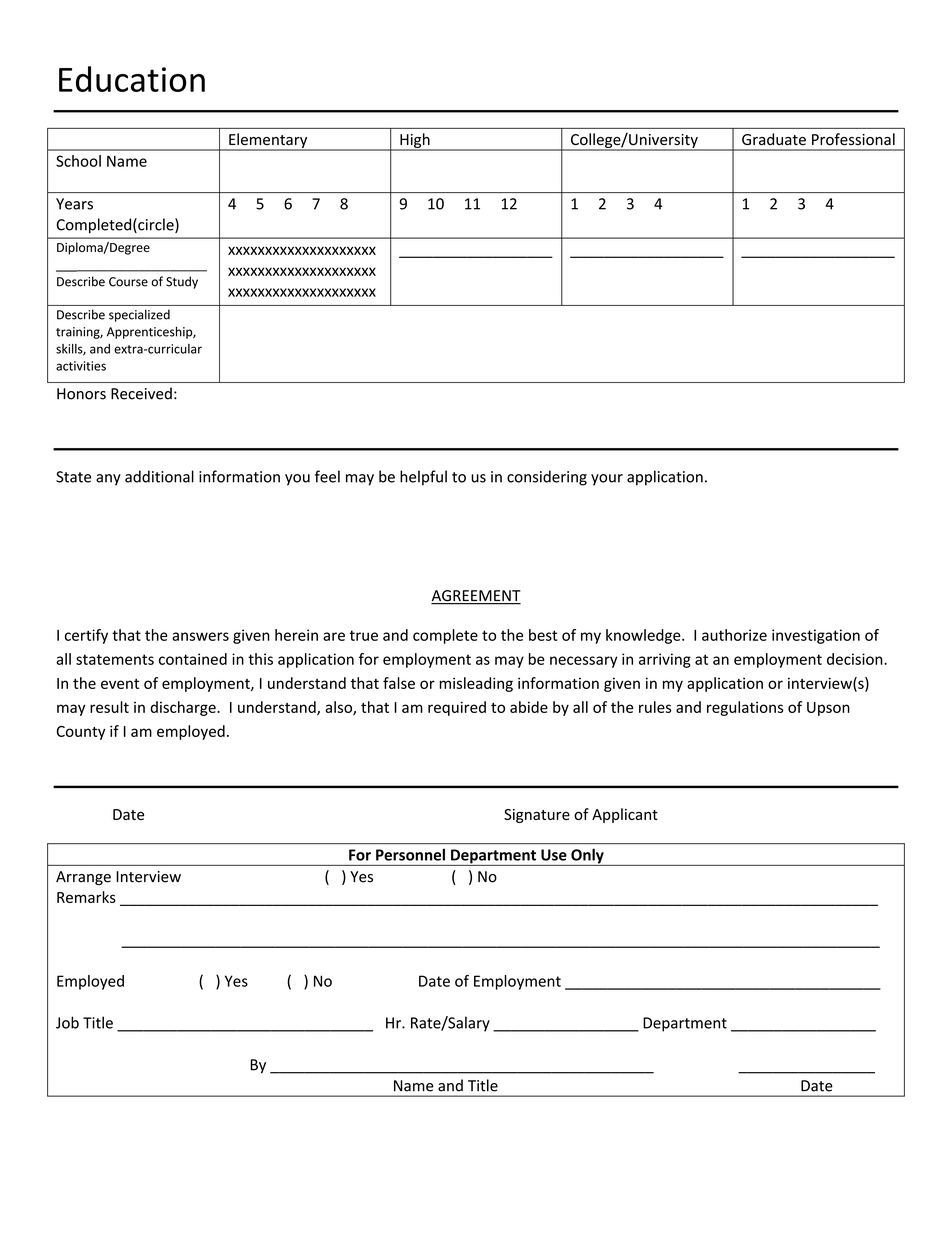 Image resolution: width=952 pixels, height=1233 pixels. Describe the element at coordinates (67, 1022) in the screenshot. I see `Job` at that location.
